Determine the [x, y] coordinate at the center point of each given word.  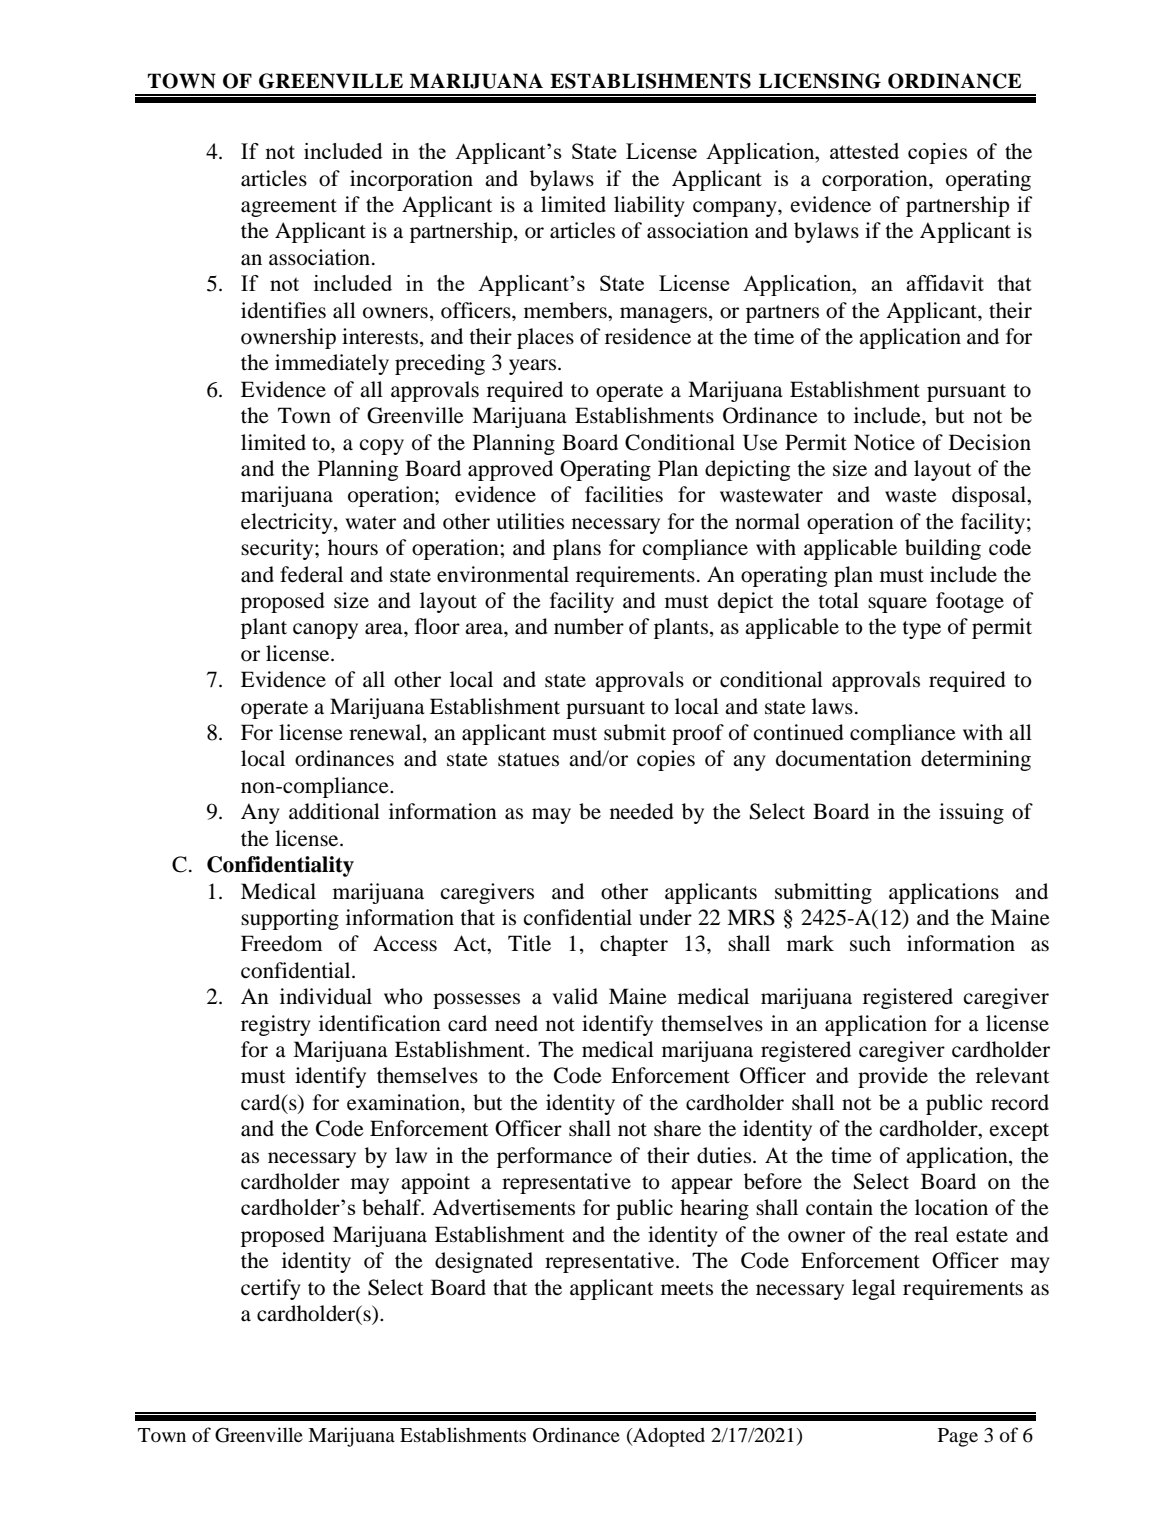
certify [271, 1289]
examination [404, 1102]
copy [382, 447]
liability [649, 206]
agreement [289, 208]
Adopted [668, 1437]
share [677, 1128]
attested [864, 151]
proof [698, 734]
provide [893, 1077]
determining [976, 760]
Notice [884, 442]
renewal [386, 733]
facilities [624, 494]
